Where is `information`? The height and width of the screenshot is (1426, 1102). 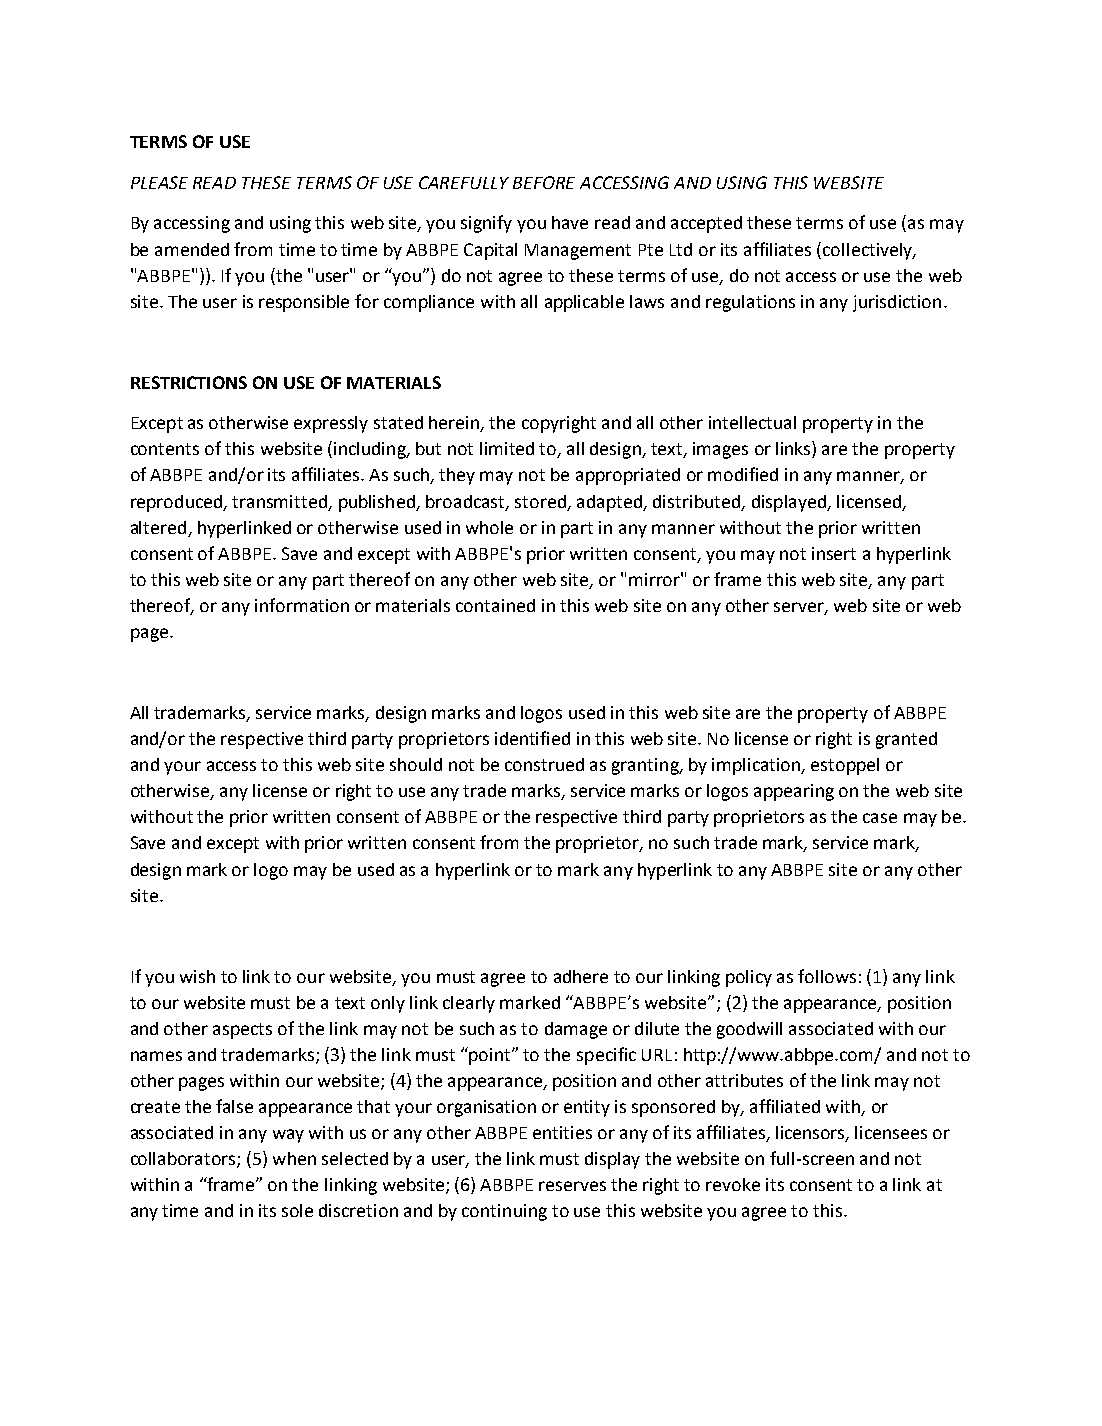
information is located at coordinates (302, 605).
